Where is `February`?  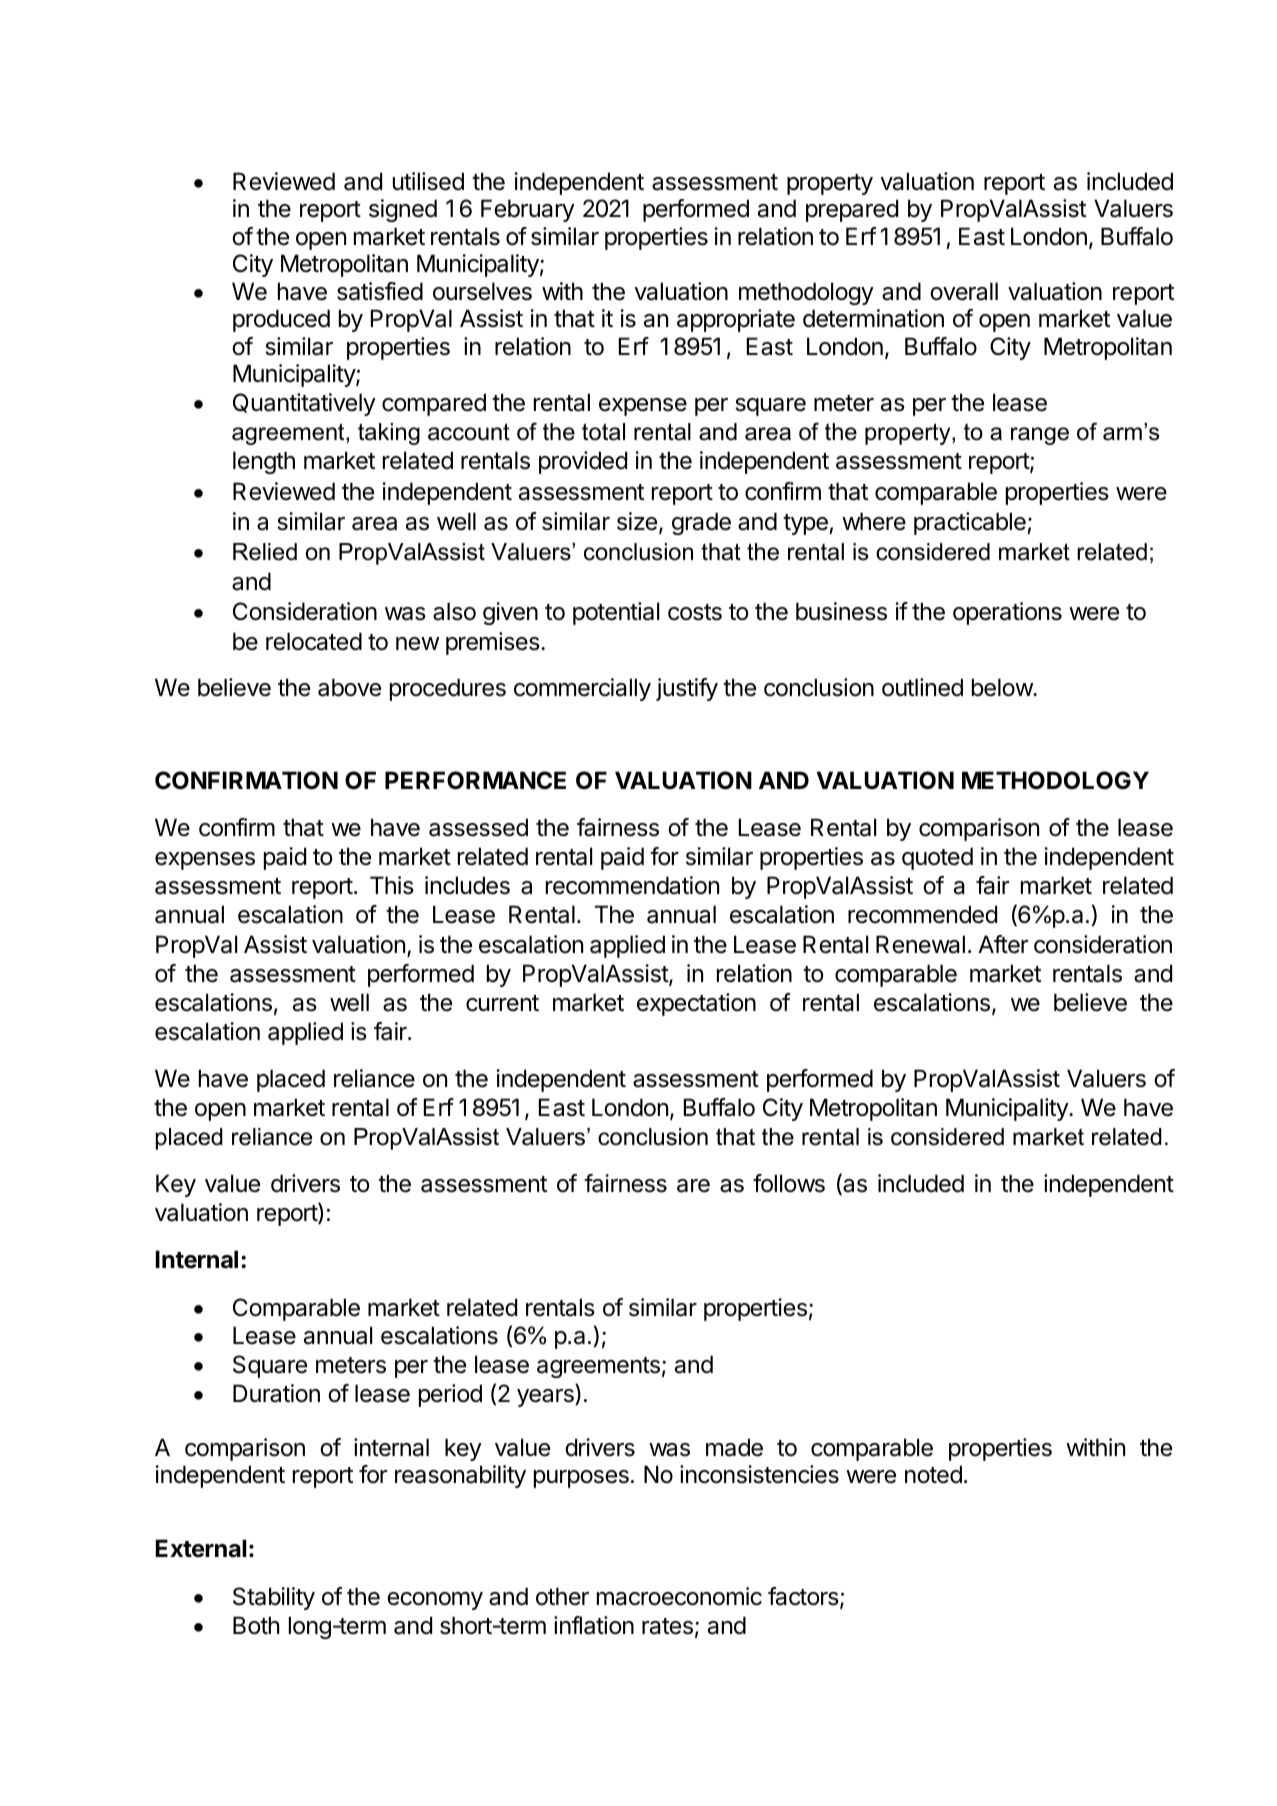 February is located at coordinates (528, 210).
